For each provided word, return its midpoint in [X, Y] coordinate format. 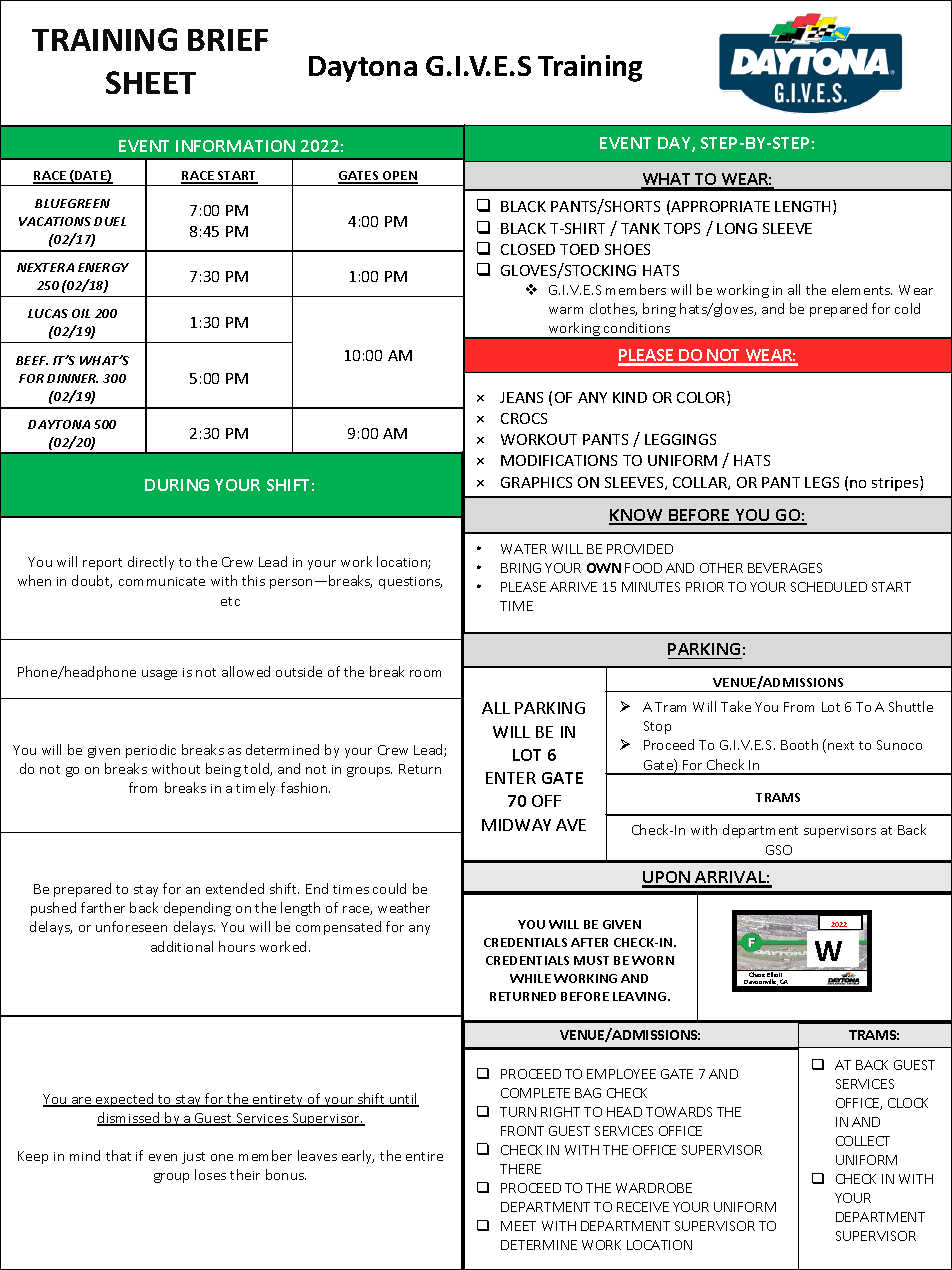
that [118, 1155]
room [425, 673]
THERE [520, 1169]
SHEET [151, 82]
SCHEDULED [829, 587]
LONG [737, 228]
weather [404, 907]
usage [159, 675]
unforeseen [131, 926]
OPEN [399, 177]
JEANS [521, 397]
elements [862, 289]
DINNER [72, 378]
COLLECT [863, 1141]
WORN [653, 960]
